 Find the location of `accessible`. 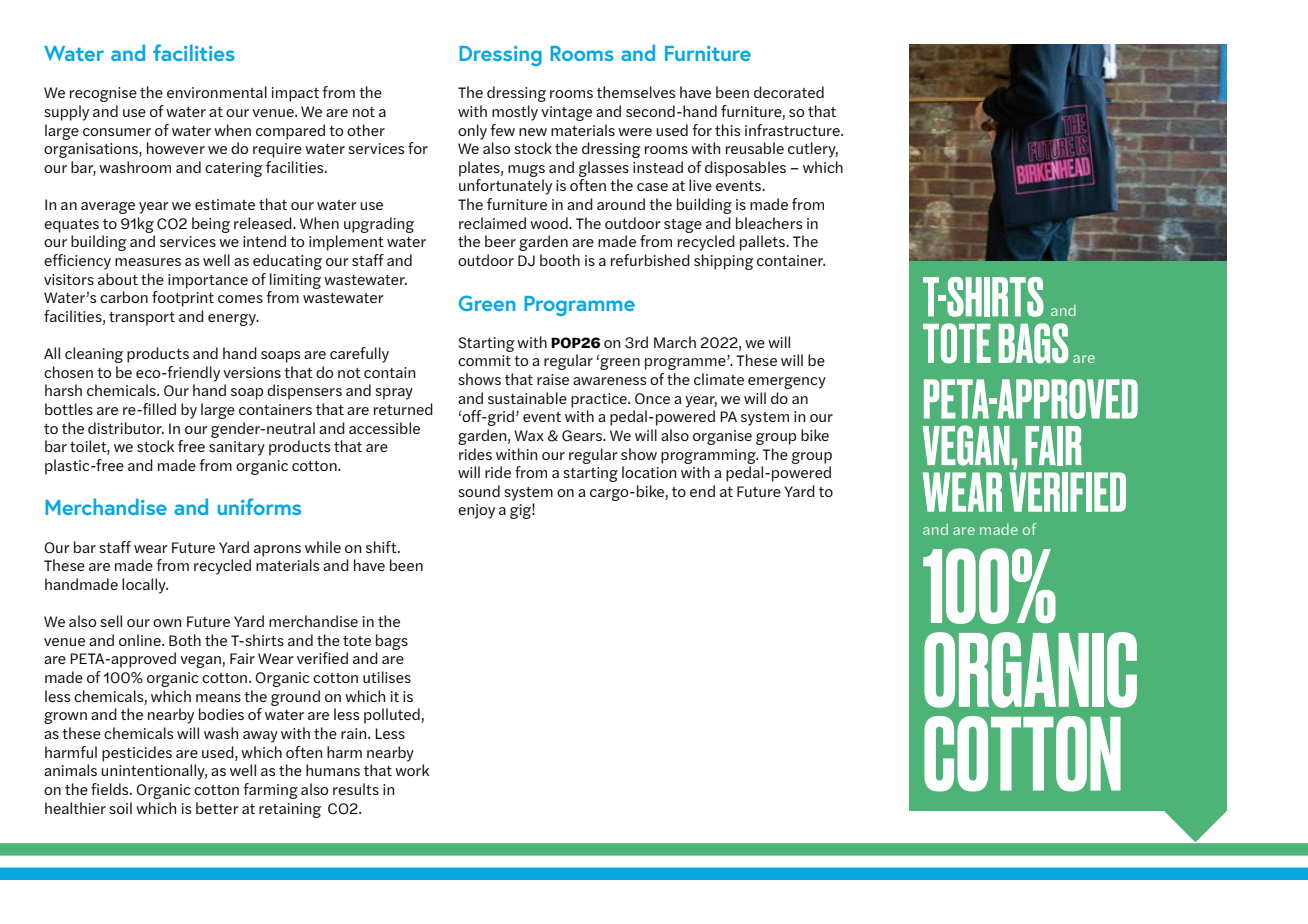

accessible is located at coordinates (384, 428).
